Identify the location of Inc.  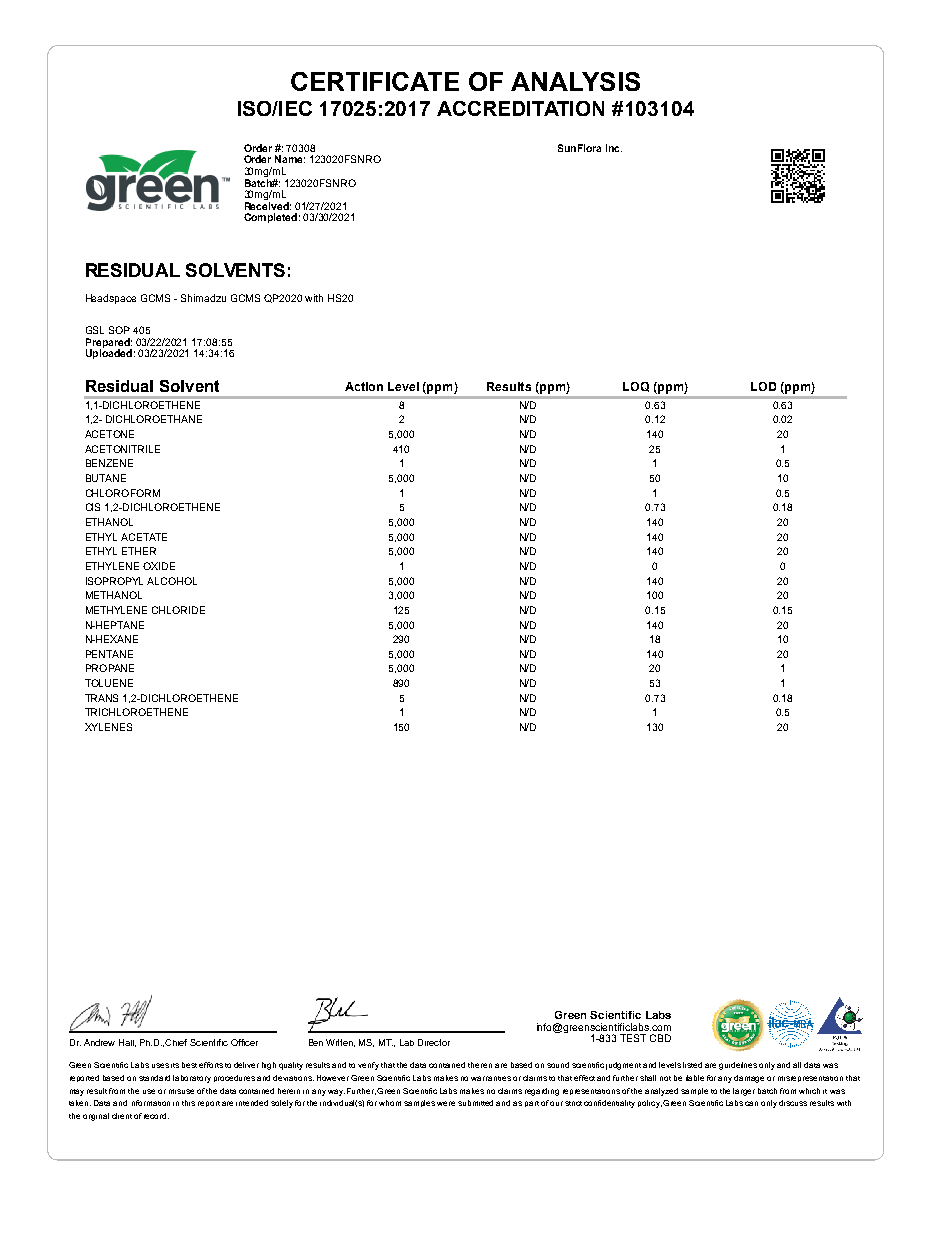
(614, 148).
